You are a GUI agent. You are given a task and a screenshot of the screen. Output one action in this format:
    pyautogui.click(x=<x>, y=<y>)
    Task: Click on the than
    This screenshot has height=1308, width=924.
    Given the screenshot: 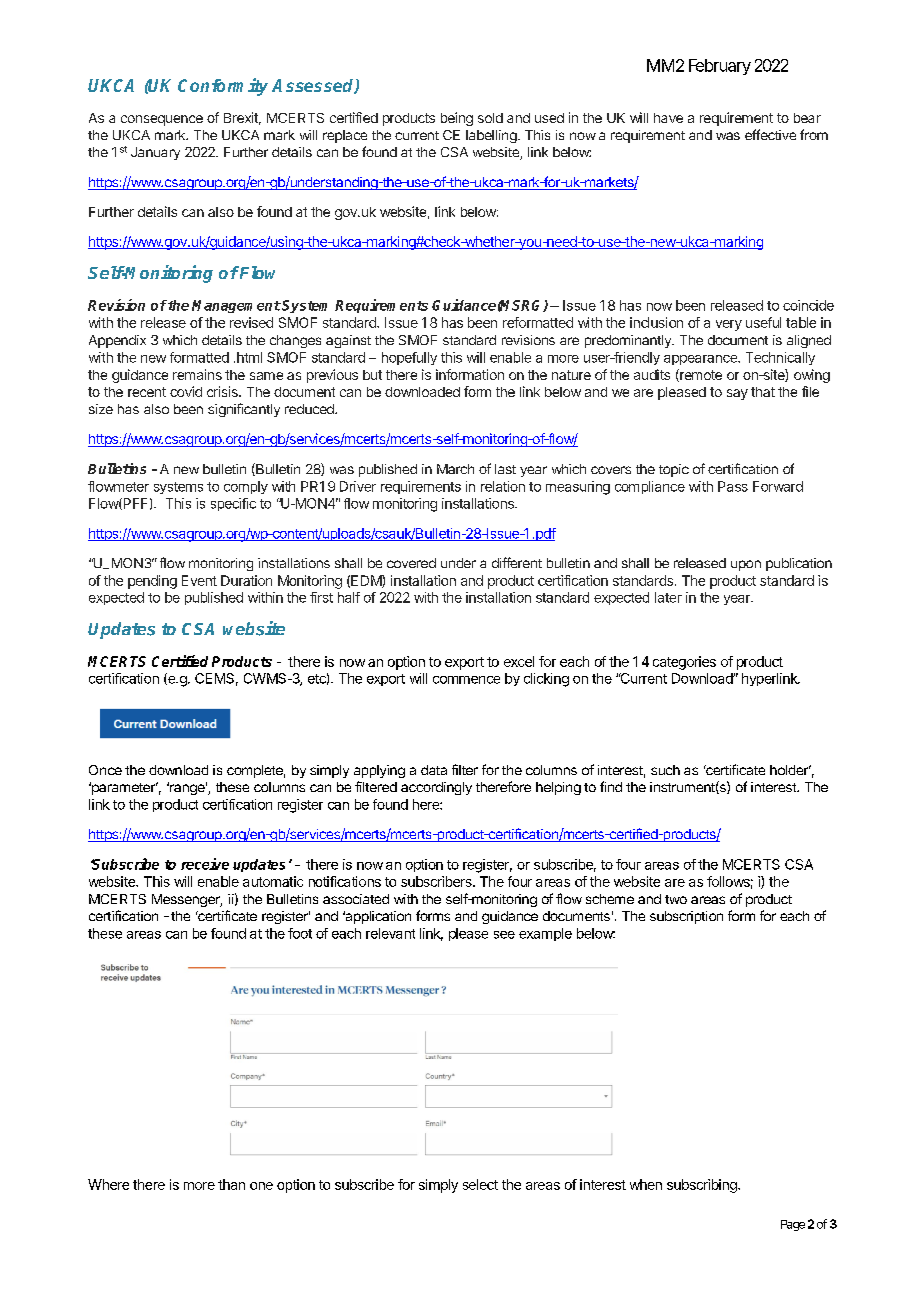 What is the action you would take?
    pyautogui.click(x=231, y=1184)
